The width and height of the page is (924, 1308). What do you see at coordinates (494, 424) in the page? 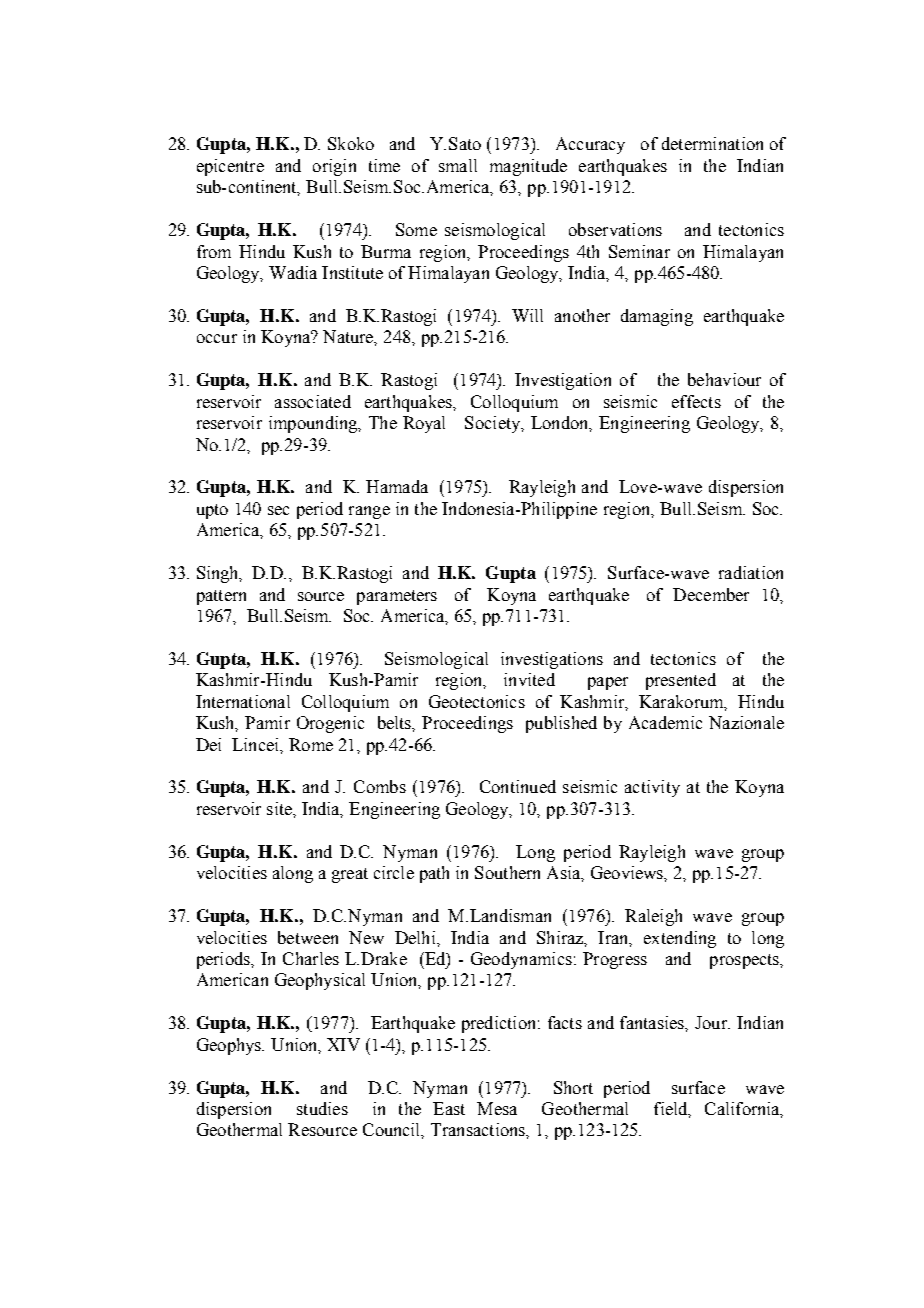
I see `Society` at bounding box center [494, 424].
